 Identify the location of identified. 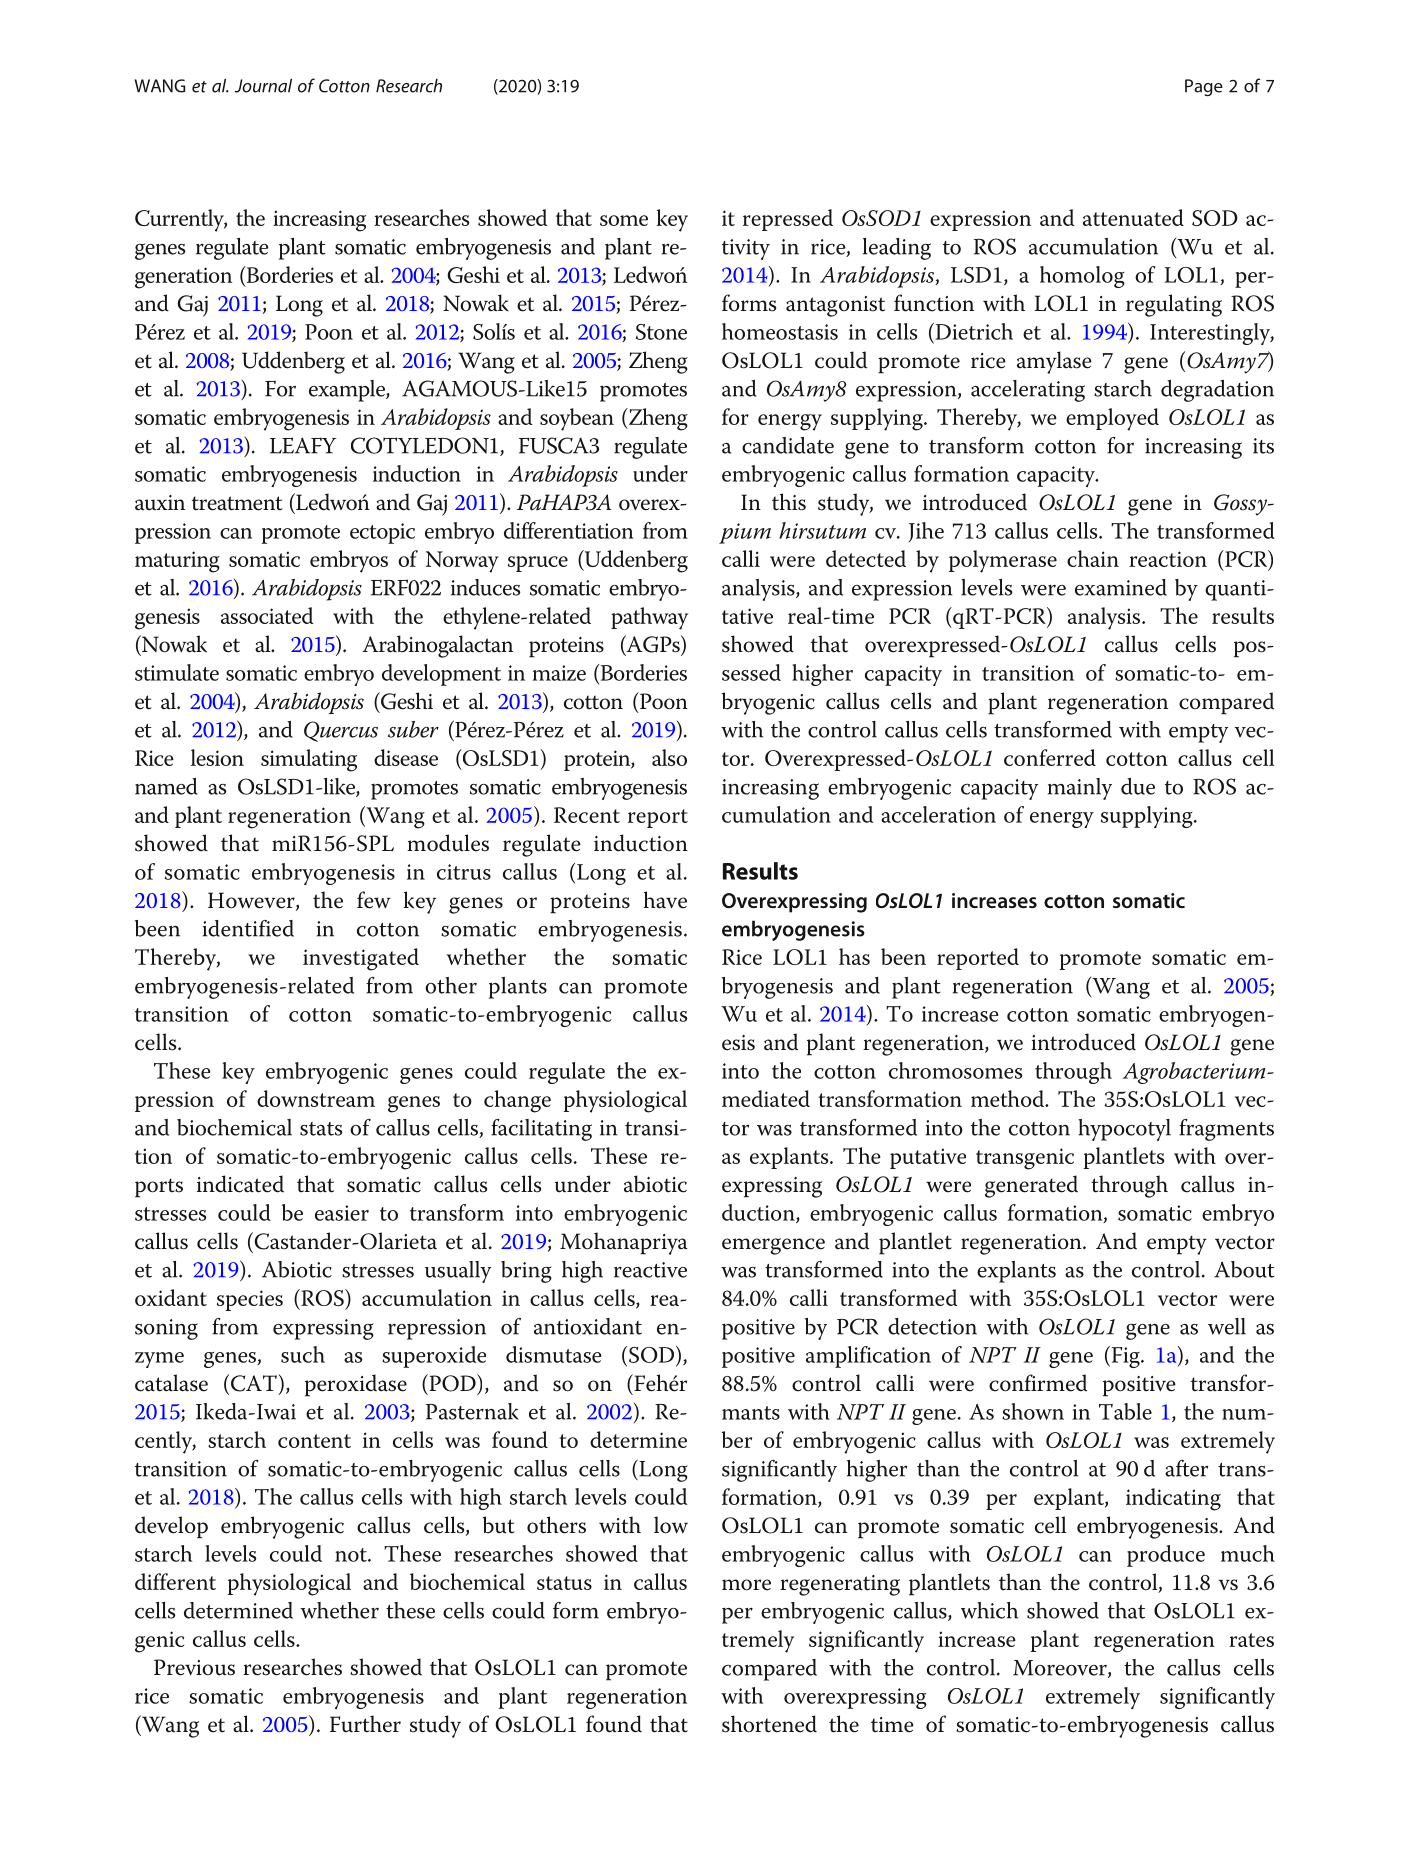
(248, 928).
